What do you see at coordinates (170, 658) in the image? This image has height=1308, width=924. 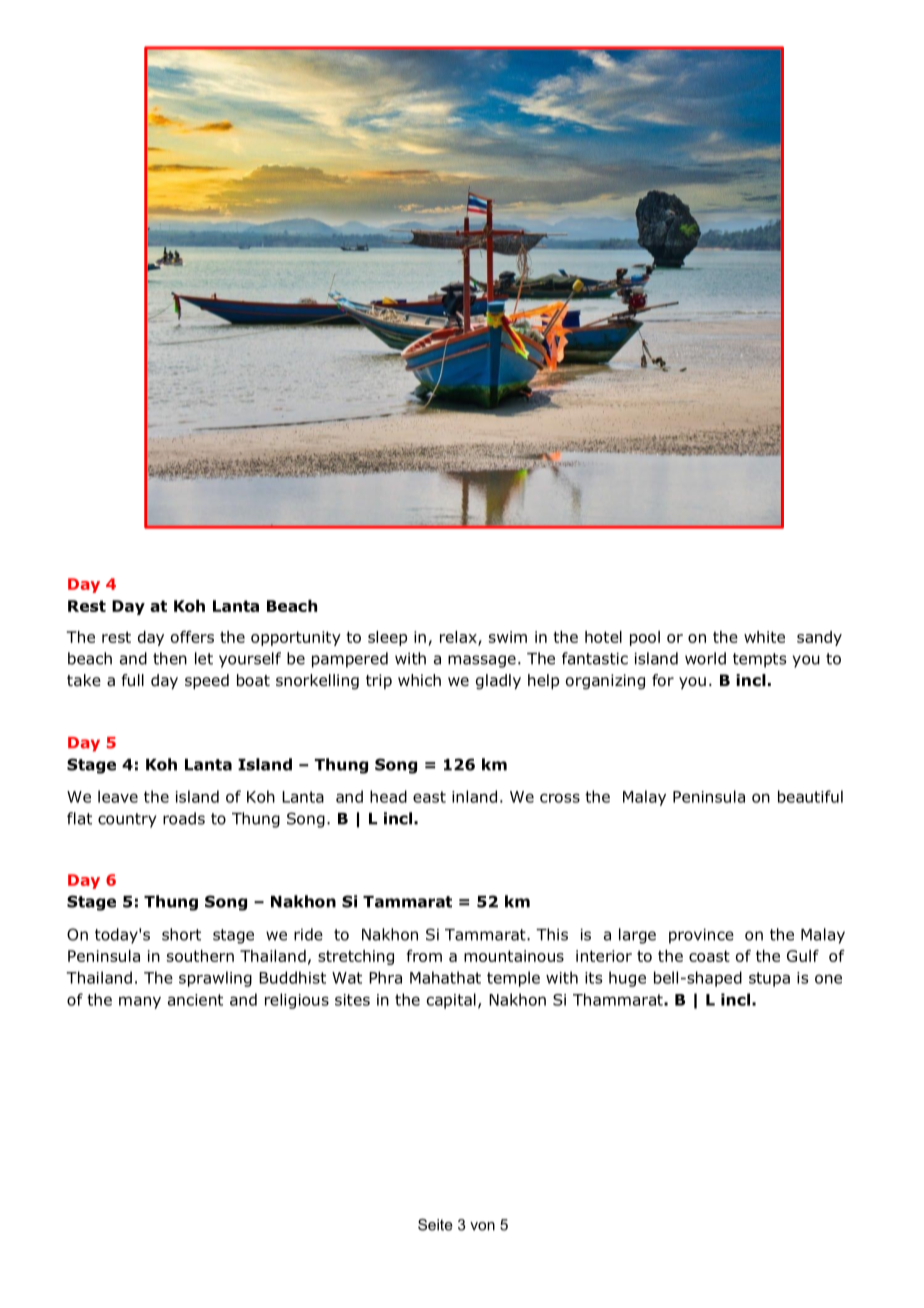 I see `then` at bounding box center [170, 658].
